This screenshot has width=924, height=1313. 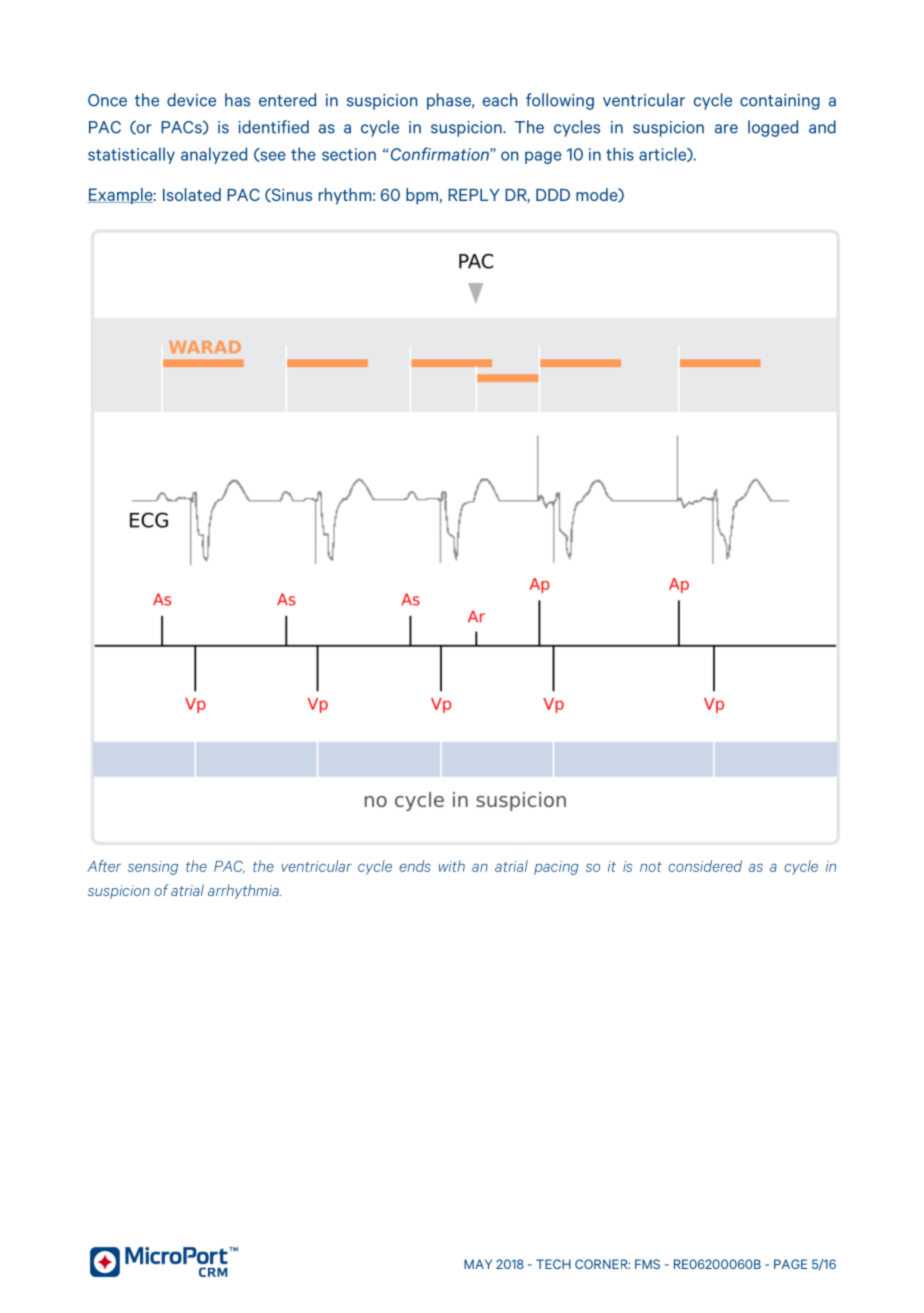 What do you see at coordinates (214, 155) in the screenshot?
I see `analyzed` at bounding box center [214, 155].
